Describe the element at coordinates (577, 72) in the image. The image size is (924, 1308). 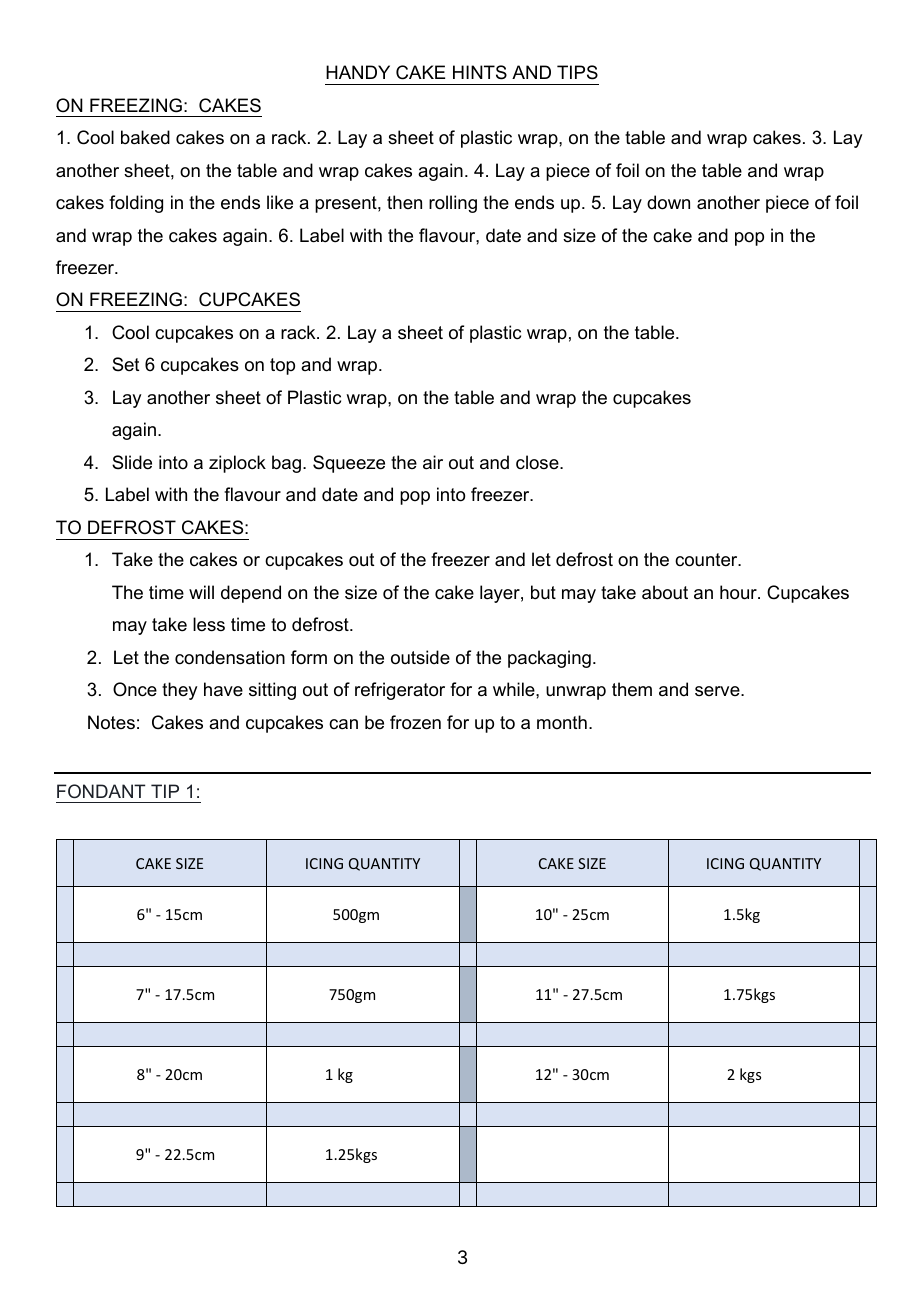
I see `TIPS` at that location.
